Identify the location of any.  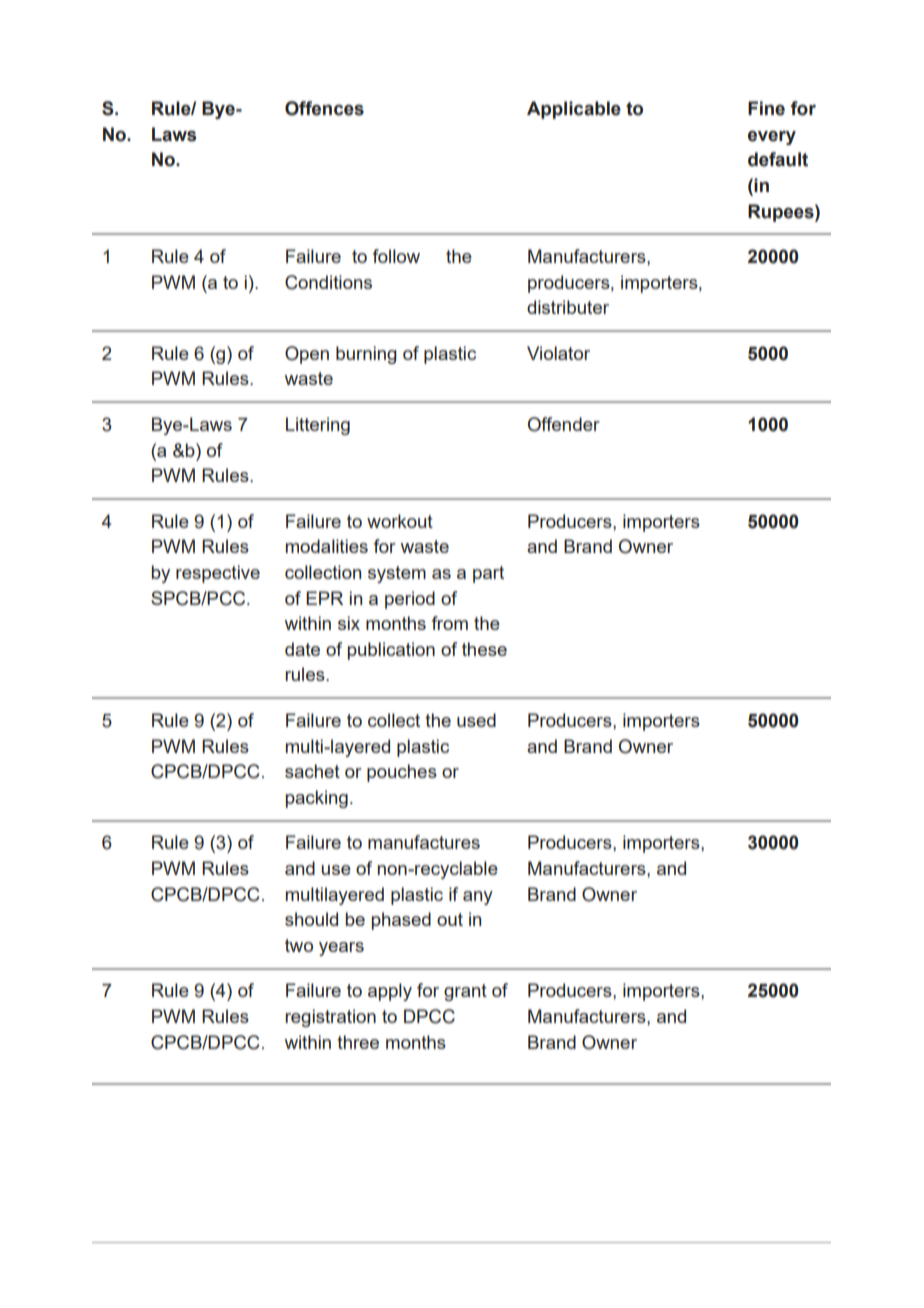
(478, 898).
